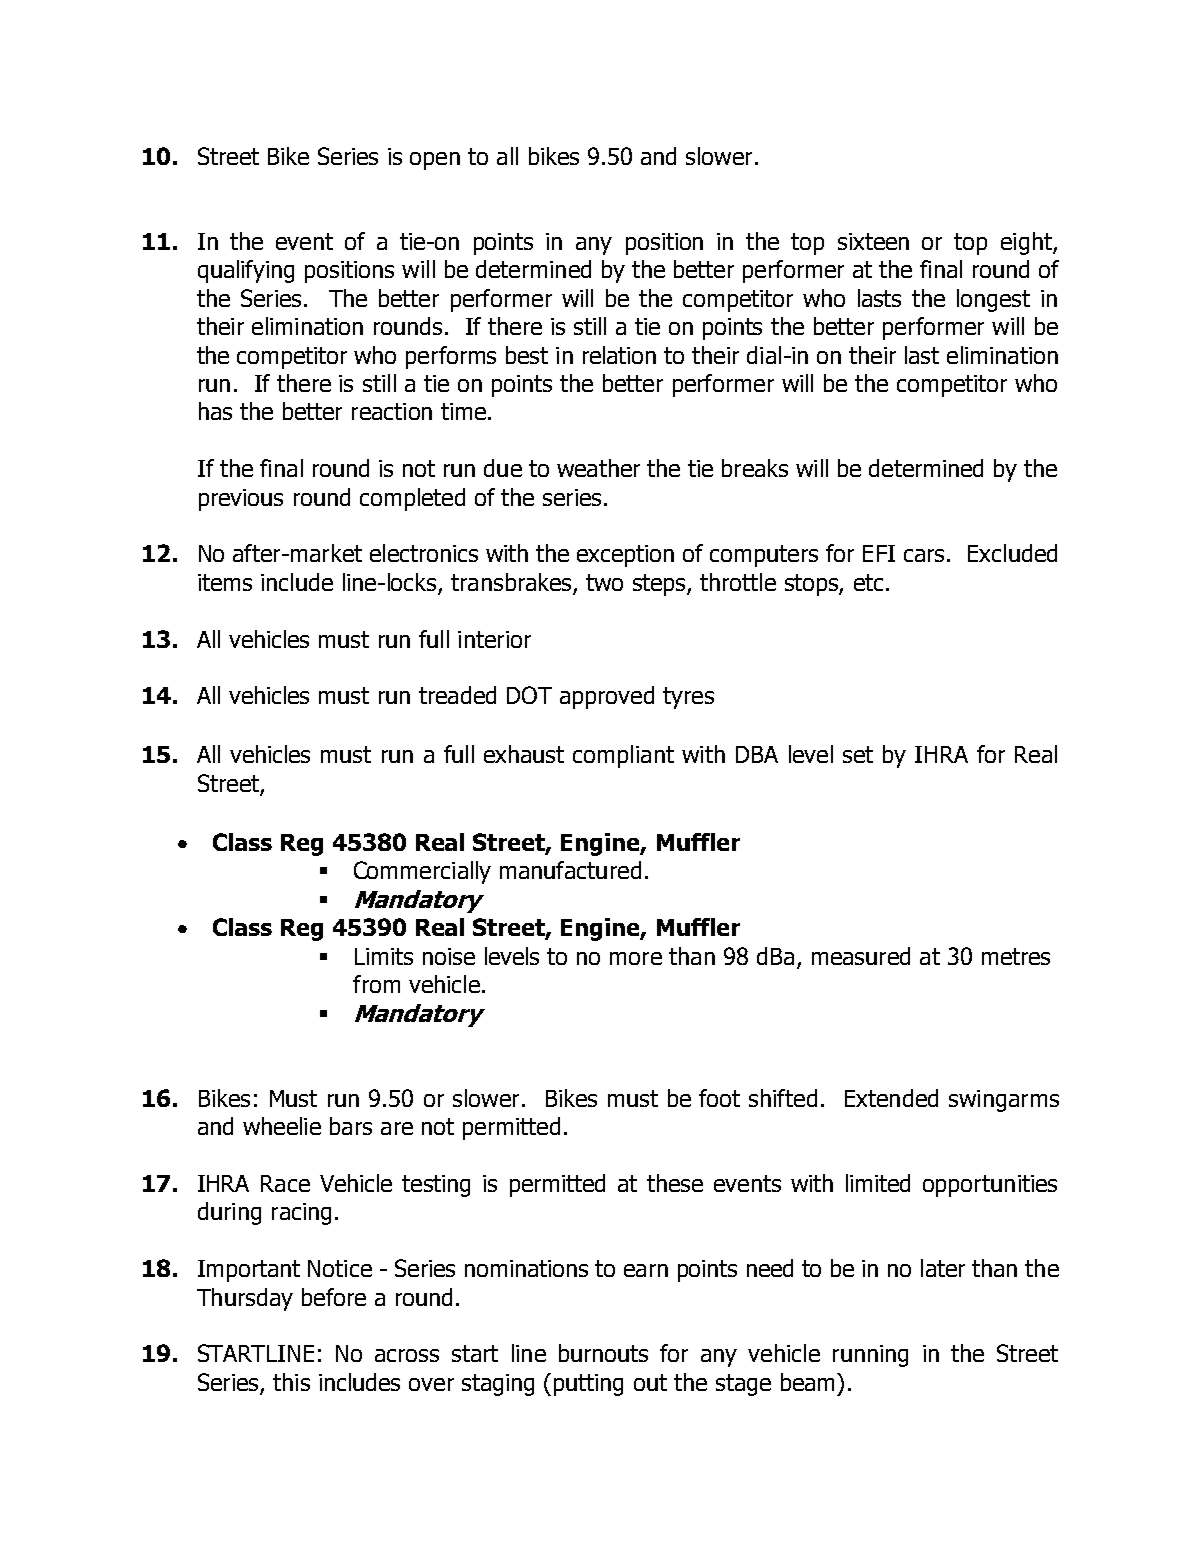 This screenshot has height=1553, width=1200. Describe the element at coordinates (924, 555) in the screenshot. I see `cars` at that location.
